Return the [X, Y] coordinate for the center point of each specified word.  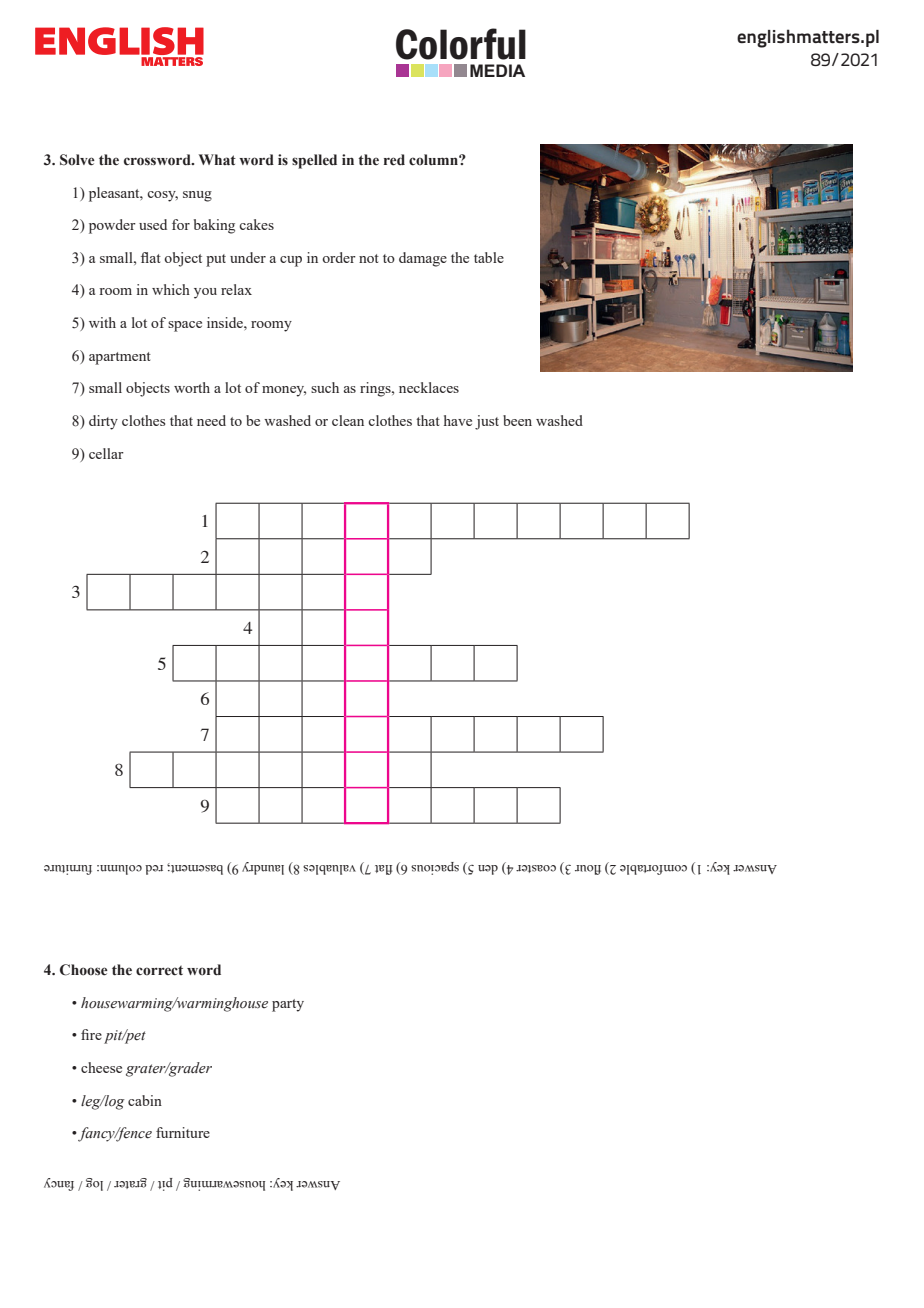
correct [159, 971]
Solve [77, 160]
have [458, 420]
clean [348, 420]
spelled [314, 161]
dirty [103, 422]
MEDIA [497, 70]
